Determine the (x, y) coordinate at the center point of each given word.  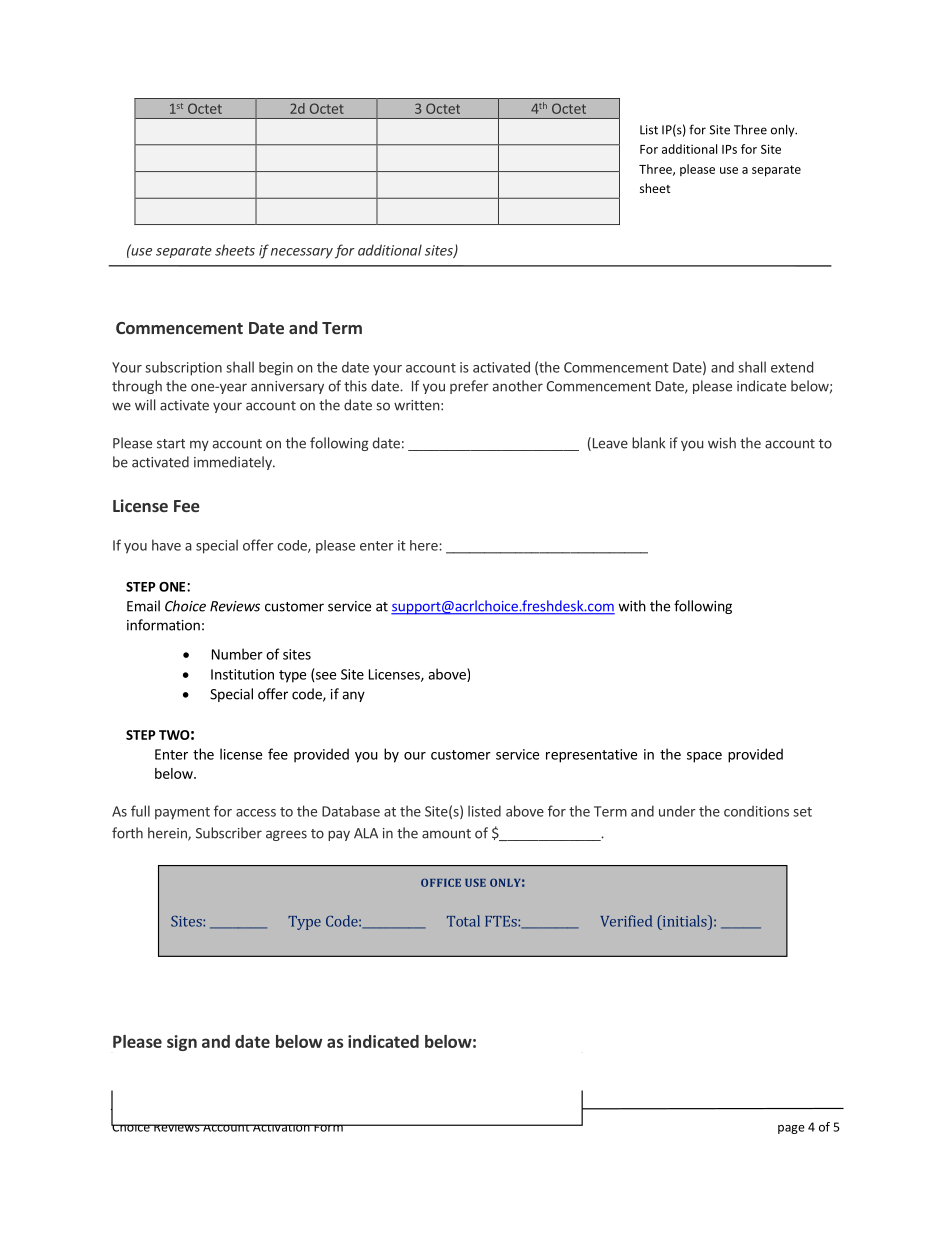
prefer (469, 387)
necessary (302, 253)
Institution (242, 674)
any (353, 696)
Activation (281, 1128)
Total (463, 921)
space (704, 757)
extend (792, 367)
